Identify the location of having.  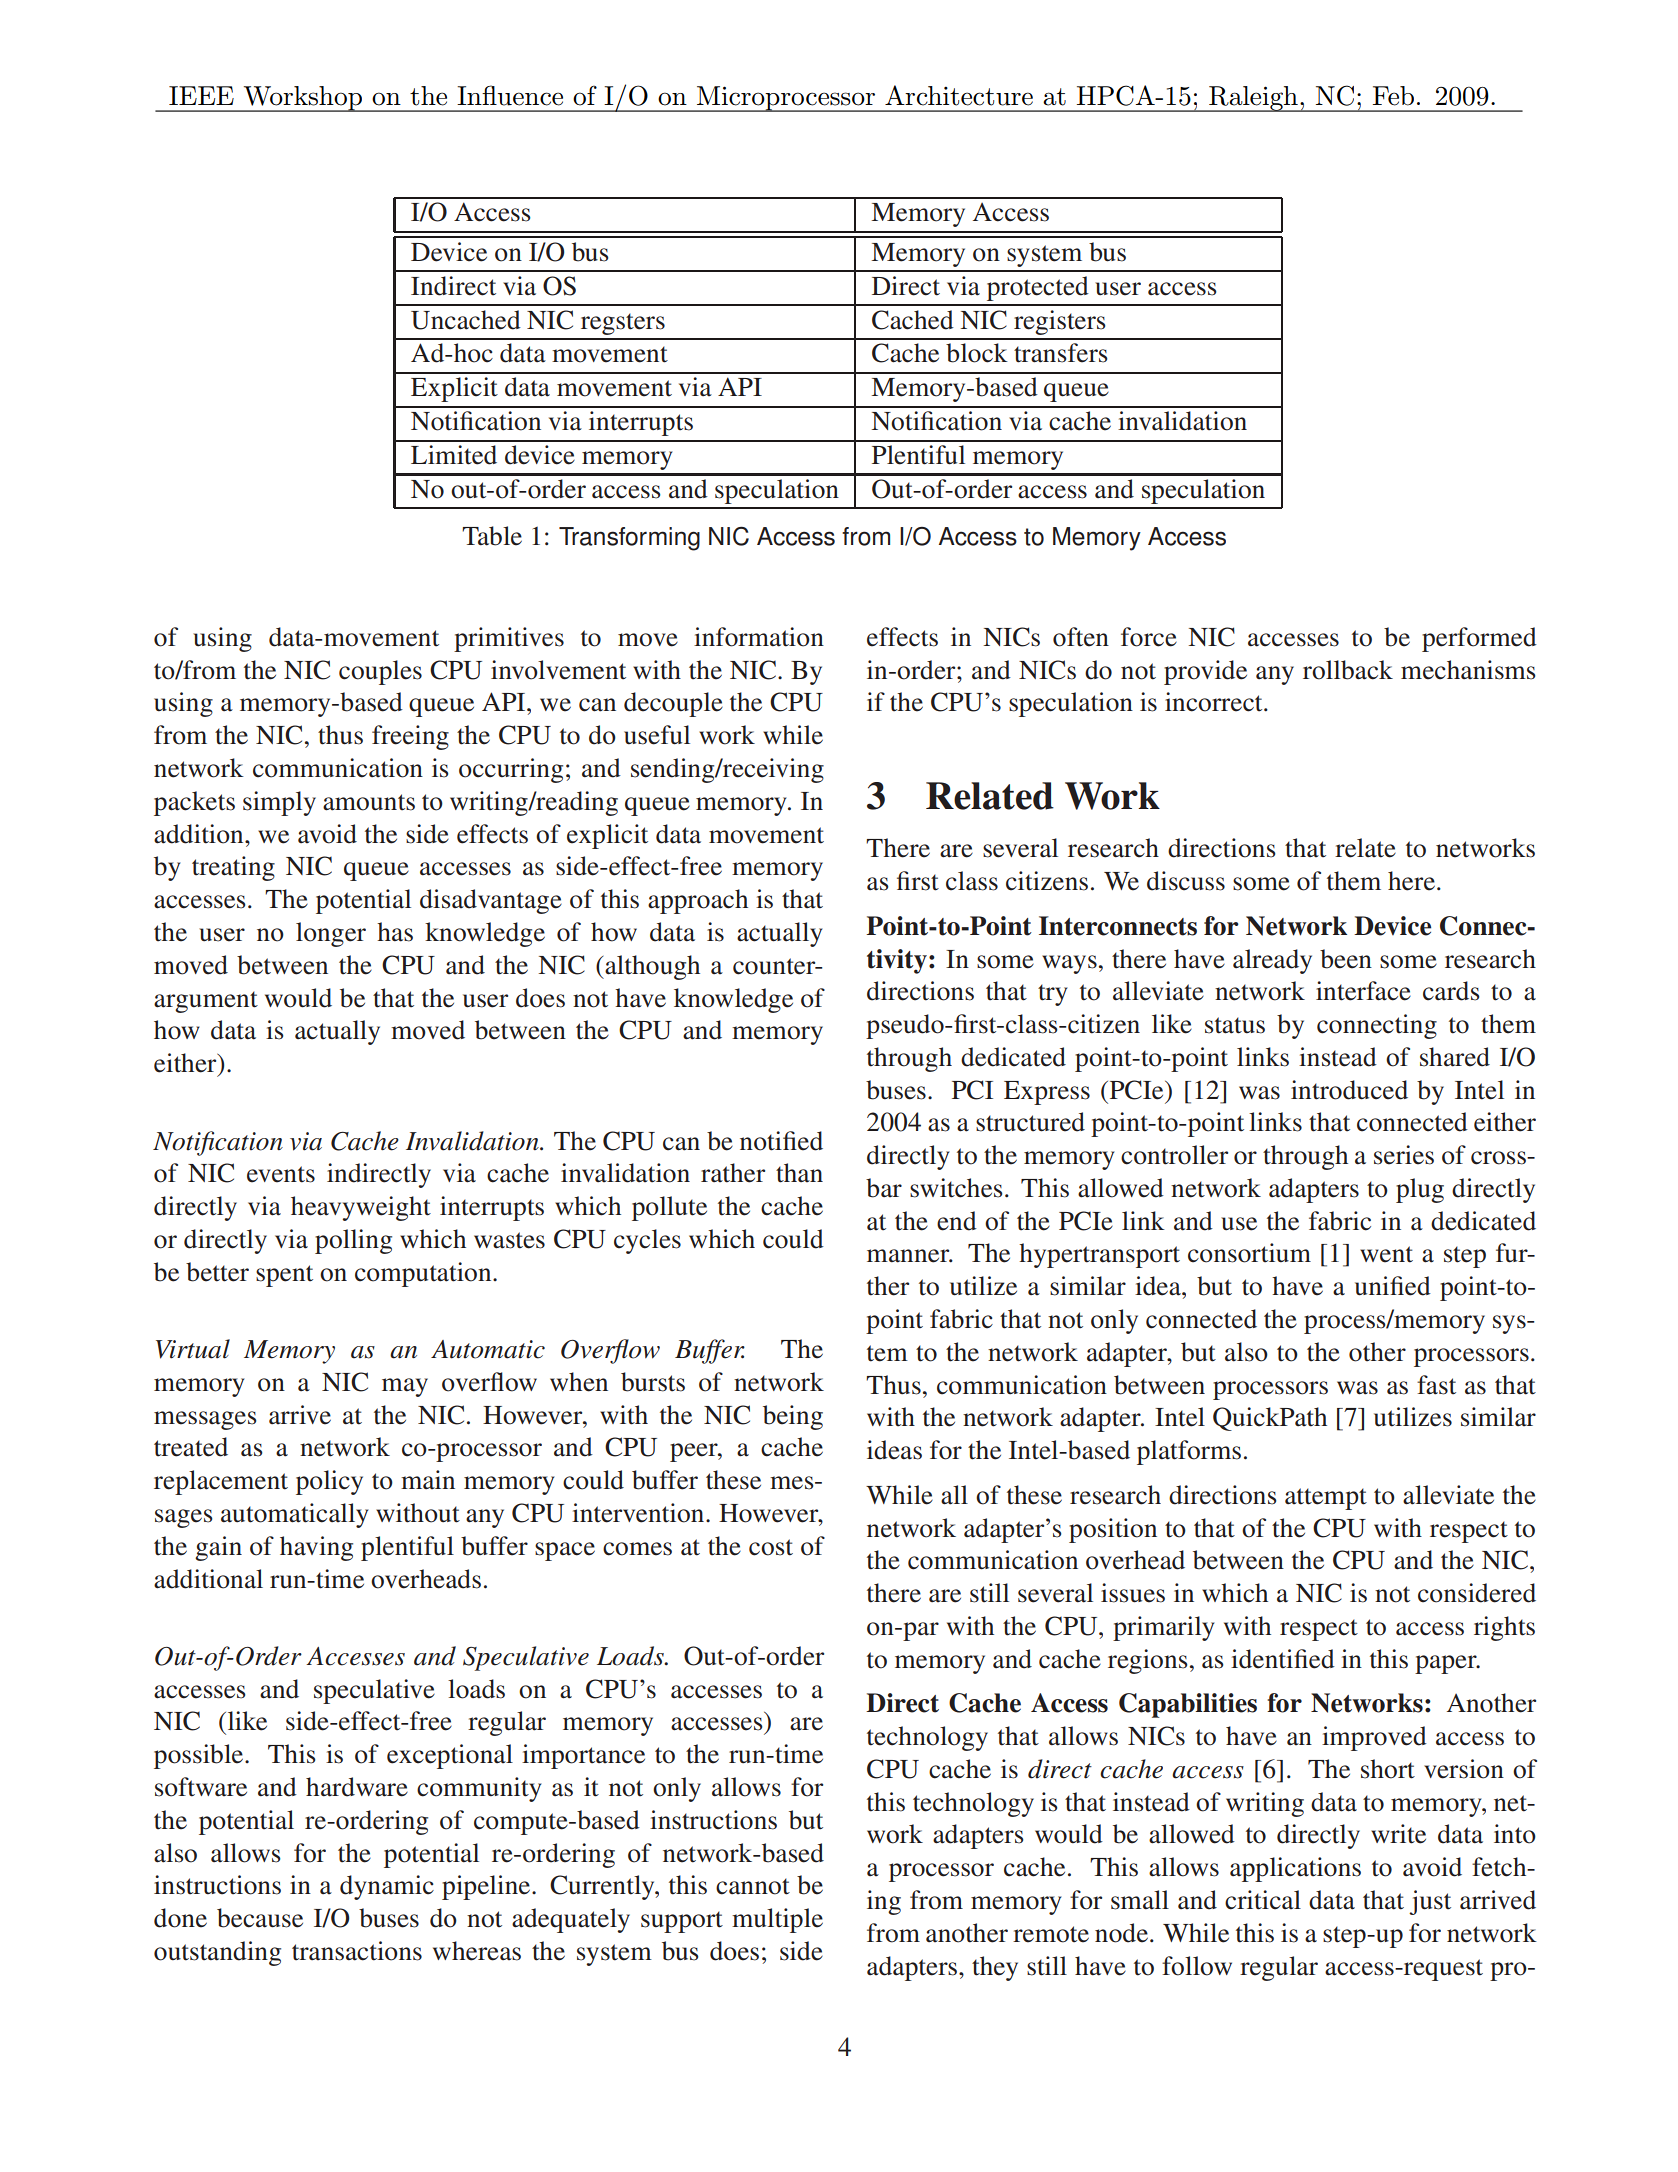
(316, 1548).
